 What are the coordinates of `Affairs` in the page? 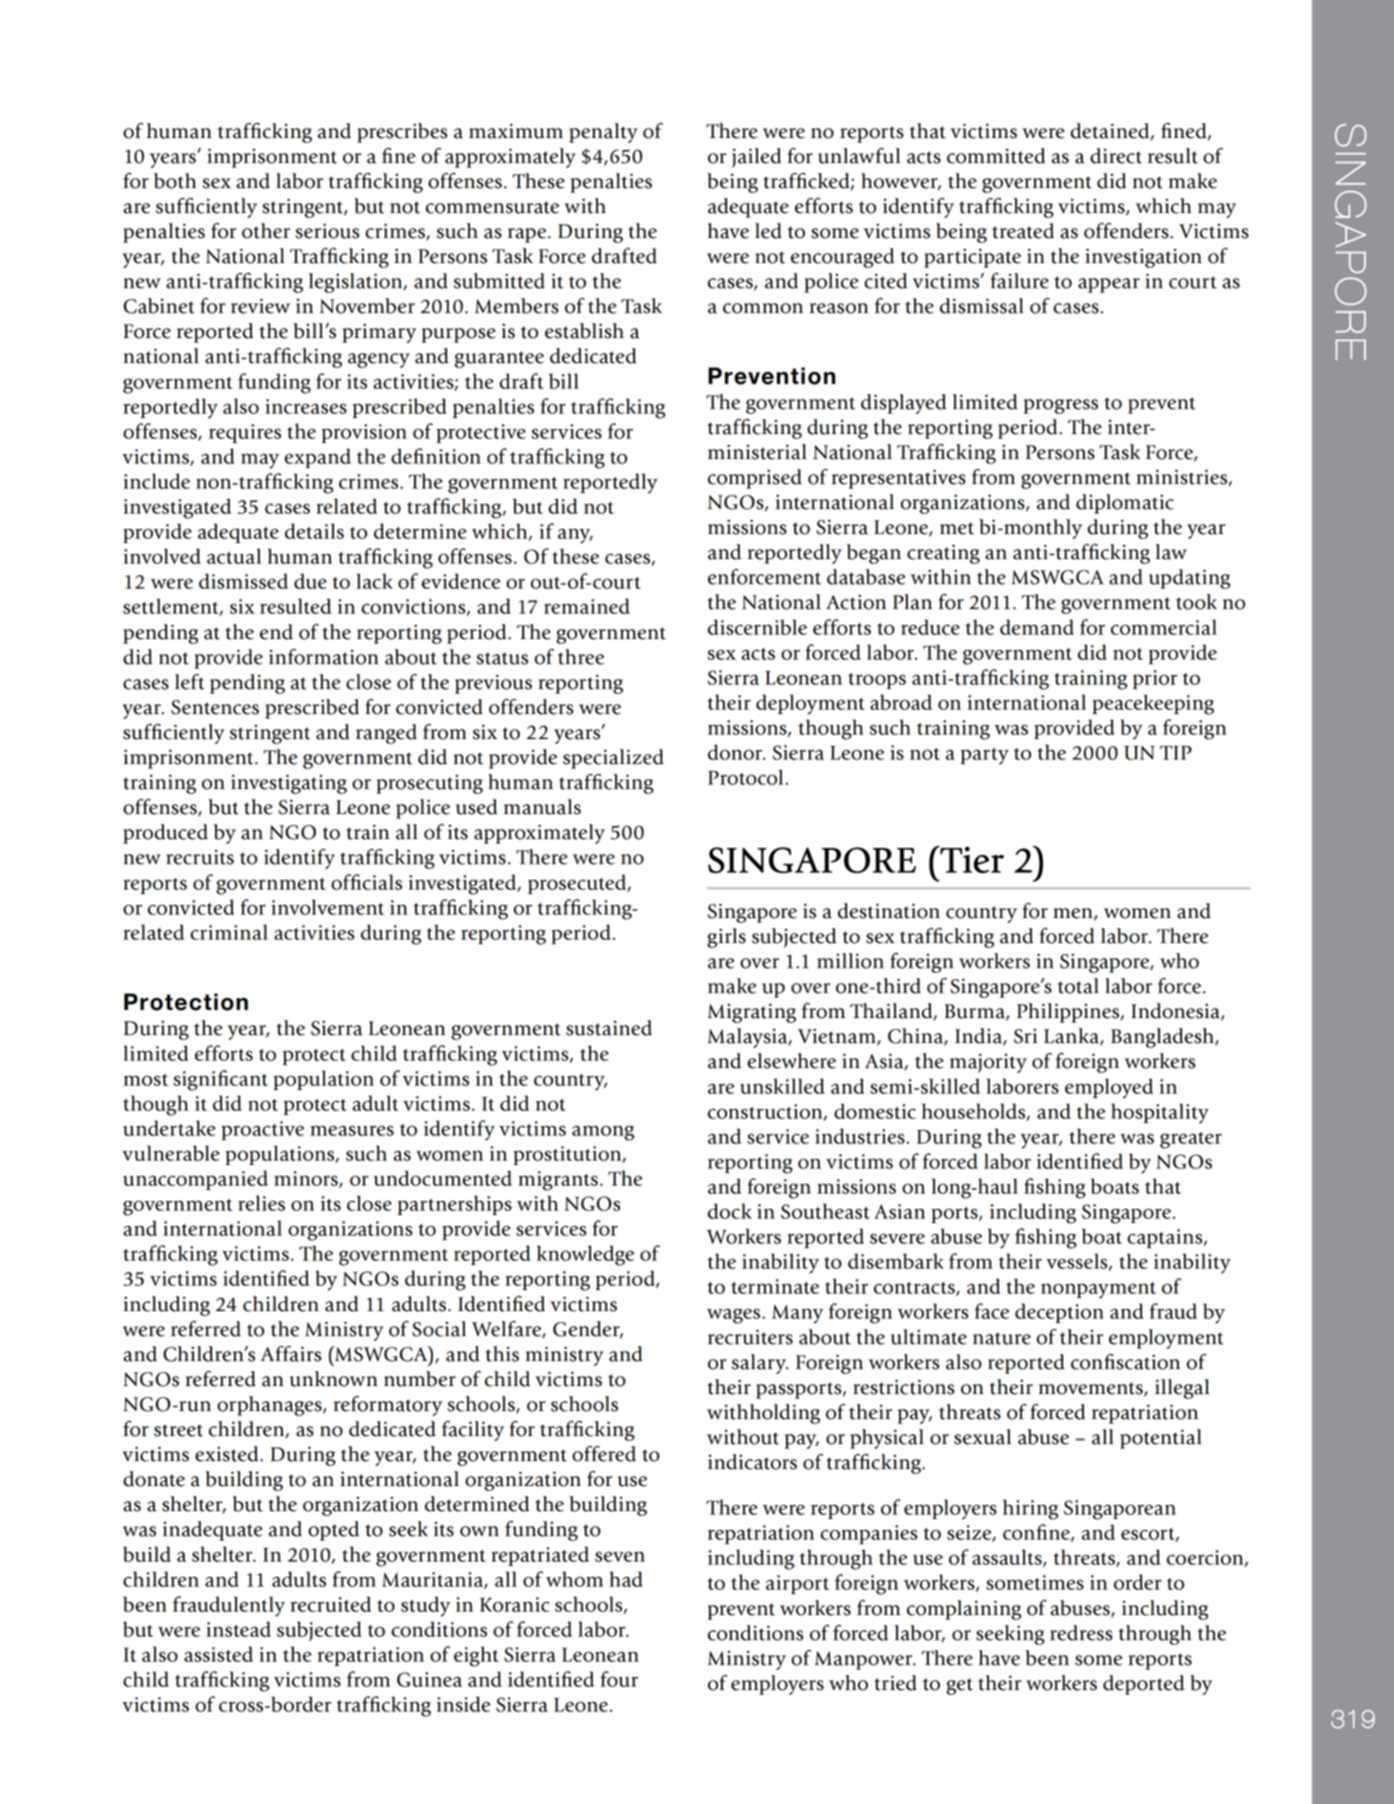 It's located at (291, 1354).
